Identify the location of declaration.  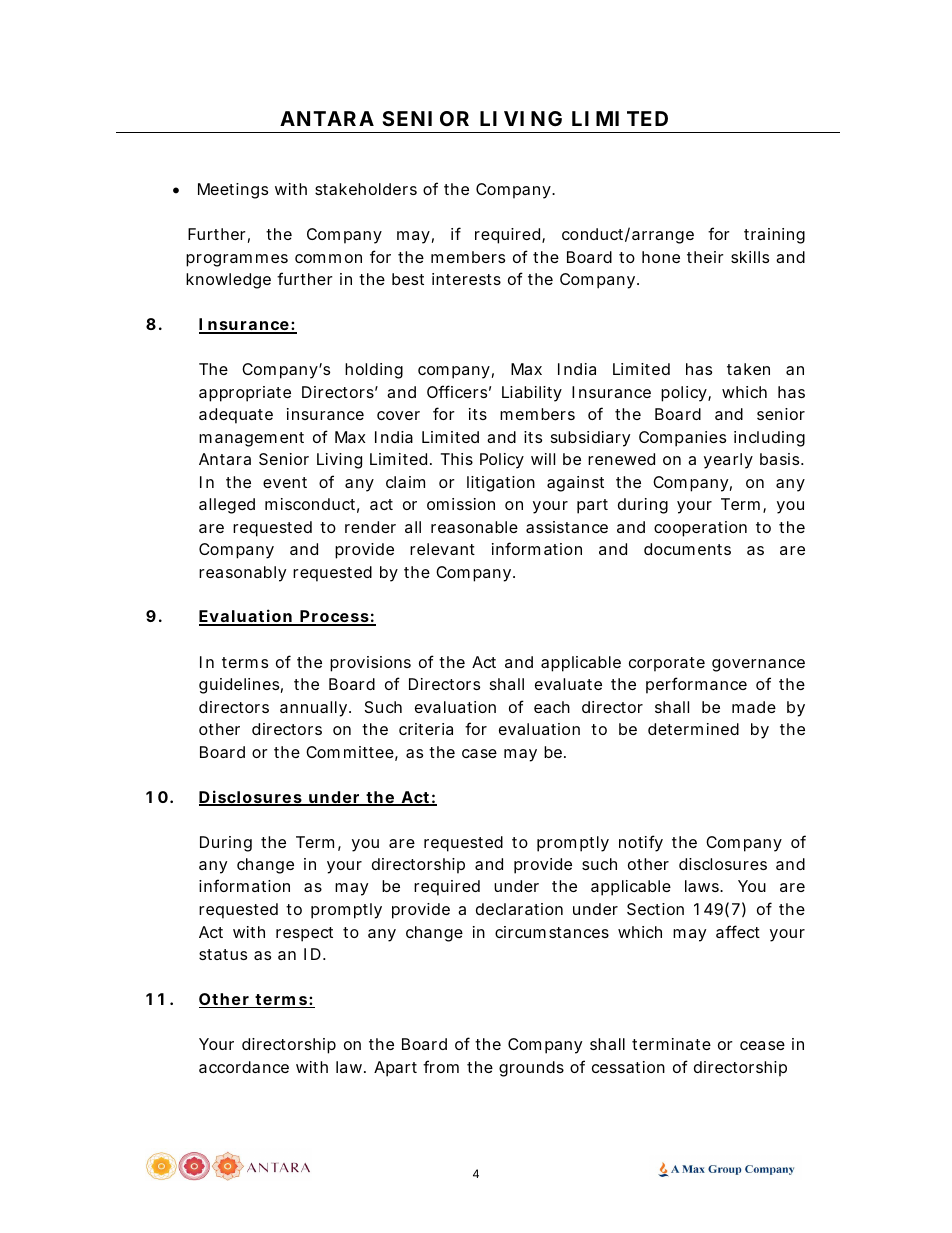
(519, 909).
